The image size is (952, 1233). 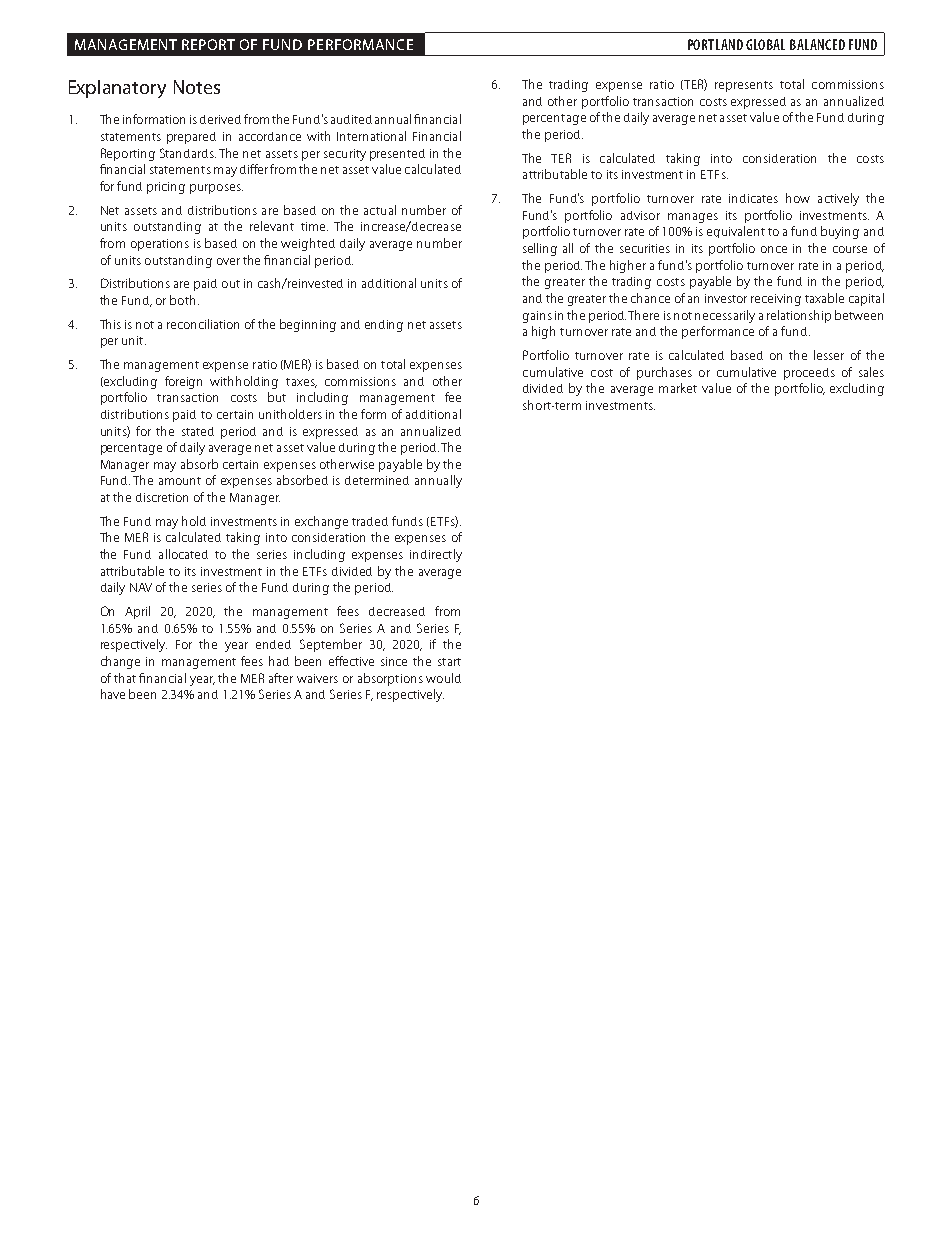 What do you see at coordinates (351, 119) in the image?
I see `audited` at bounding box center [351, 119].
